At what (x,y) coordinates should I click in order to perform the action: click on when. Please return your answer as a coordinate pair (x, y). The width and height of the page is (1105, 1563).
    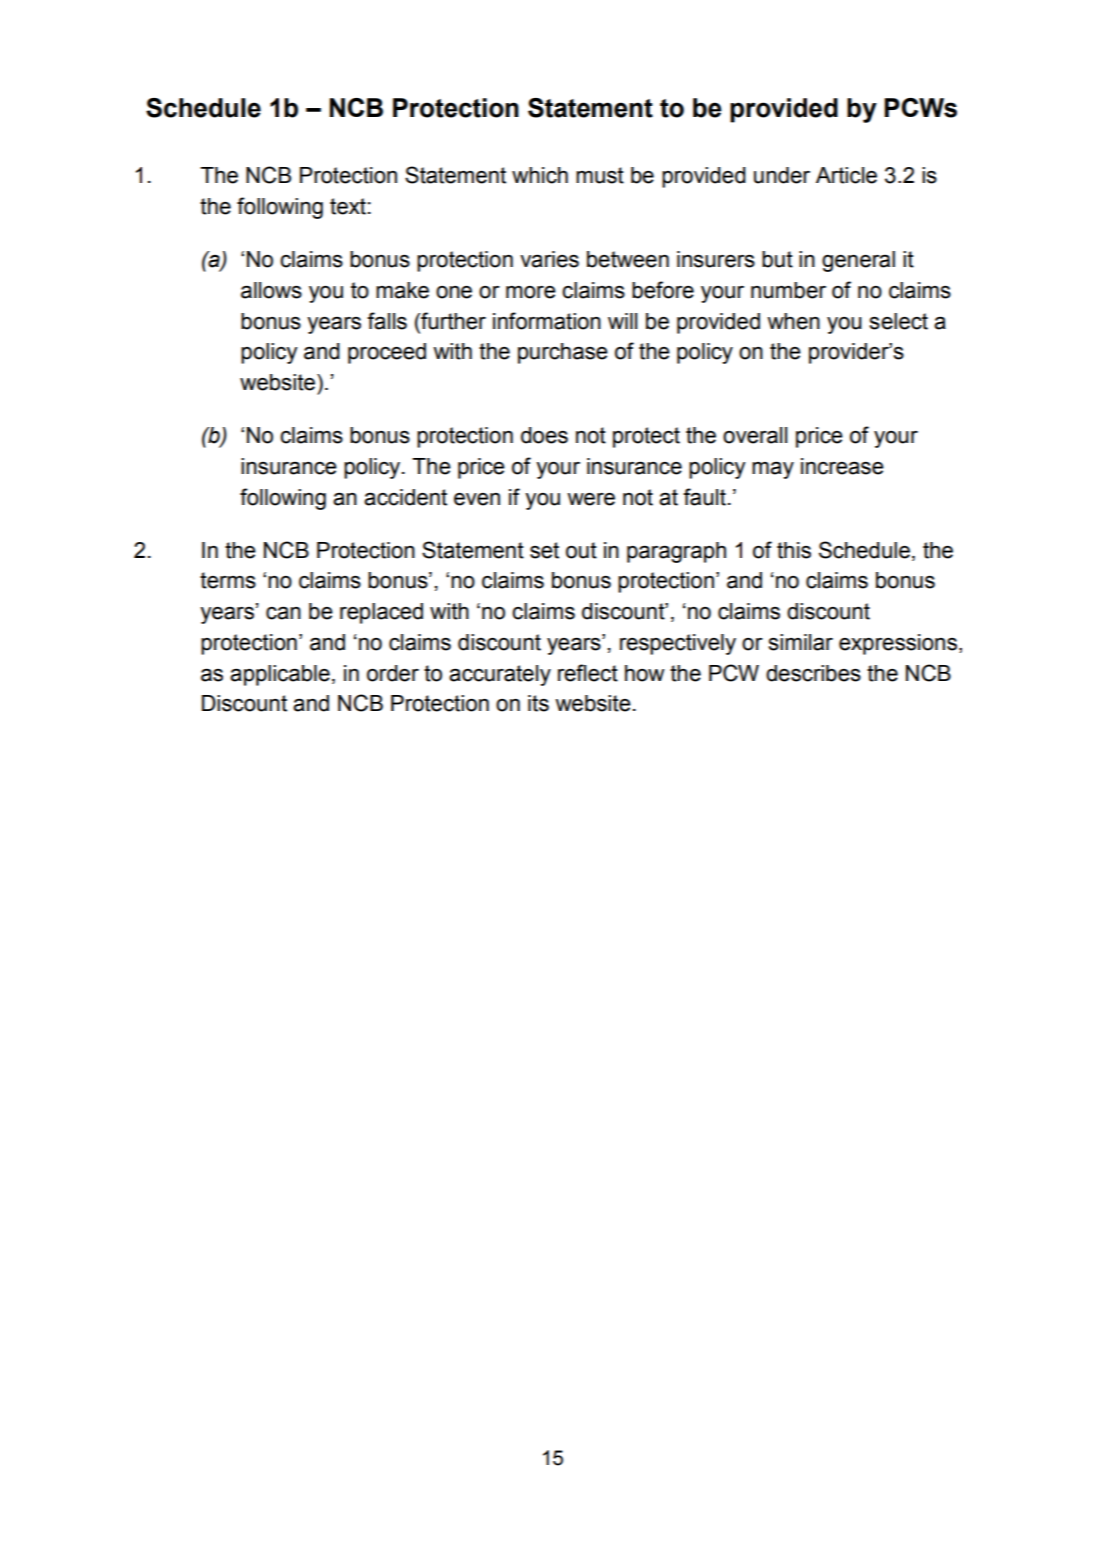
    Looking at the image, I should click on (793, 321).
